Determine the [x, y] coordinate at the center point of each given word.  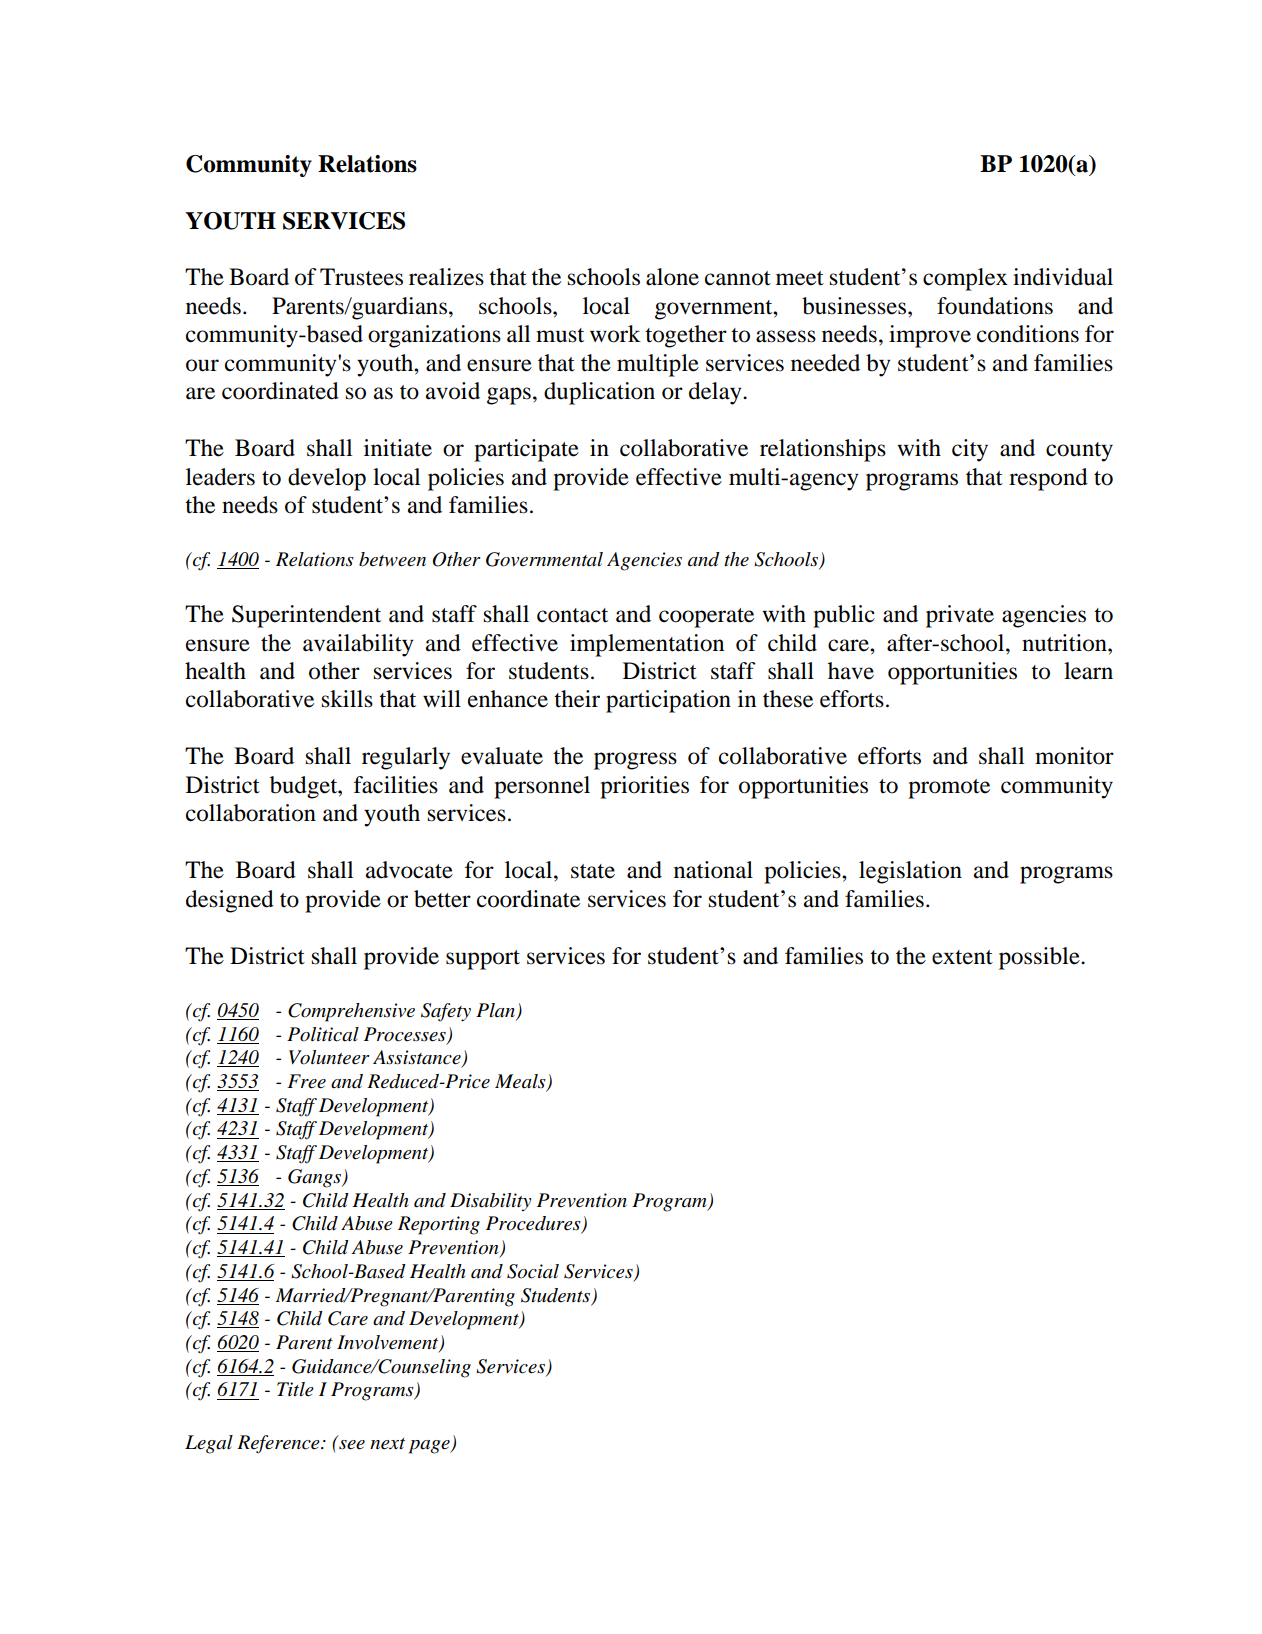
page [430, 1447]
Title [295, 1389]
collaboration [251, 813]
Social [533, 1271]
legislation [910, 872]
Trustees [361, 277]
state [593, 871]
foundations [995, 306]
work [615, 334]
